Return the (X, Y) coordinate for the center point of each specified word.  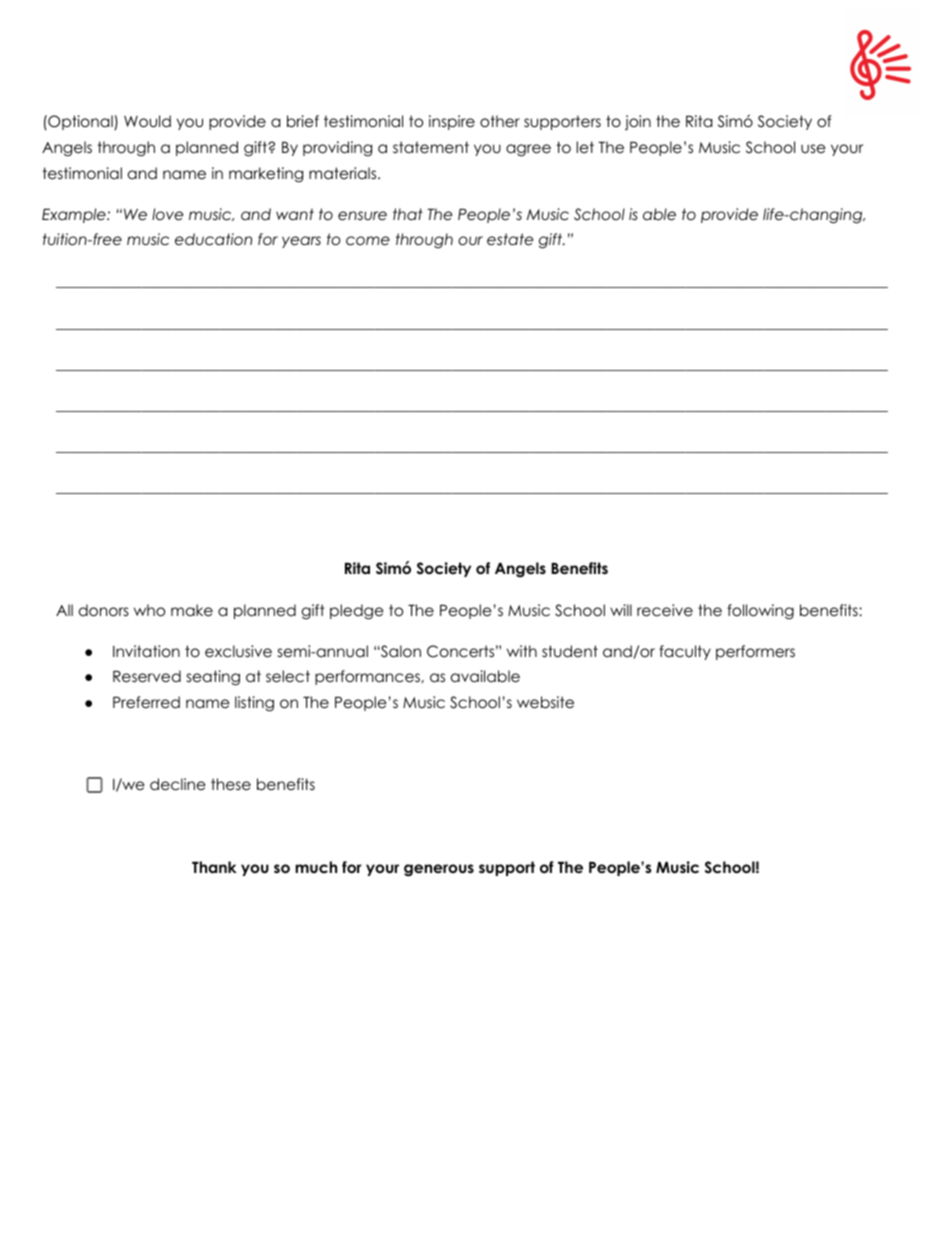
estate (510, 239)
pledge (357, 612)
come (368, 241)
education (213, 239)
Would (147, 121)
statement (431, 147)
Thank (214, 867)
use (813, 148)
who (149, 610)
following (760, 612)
